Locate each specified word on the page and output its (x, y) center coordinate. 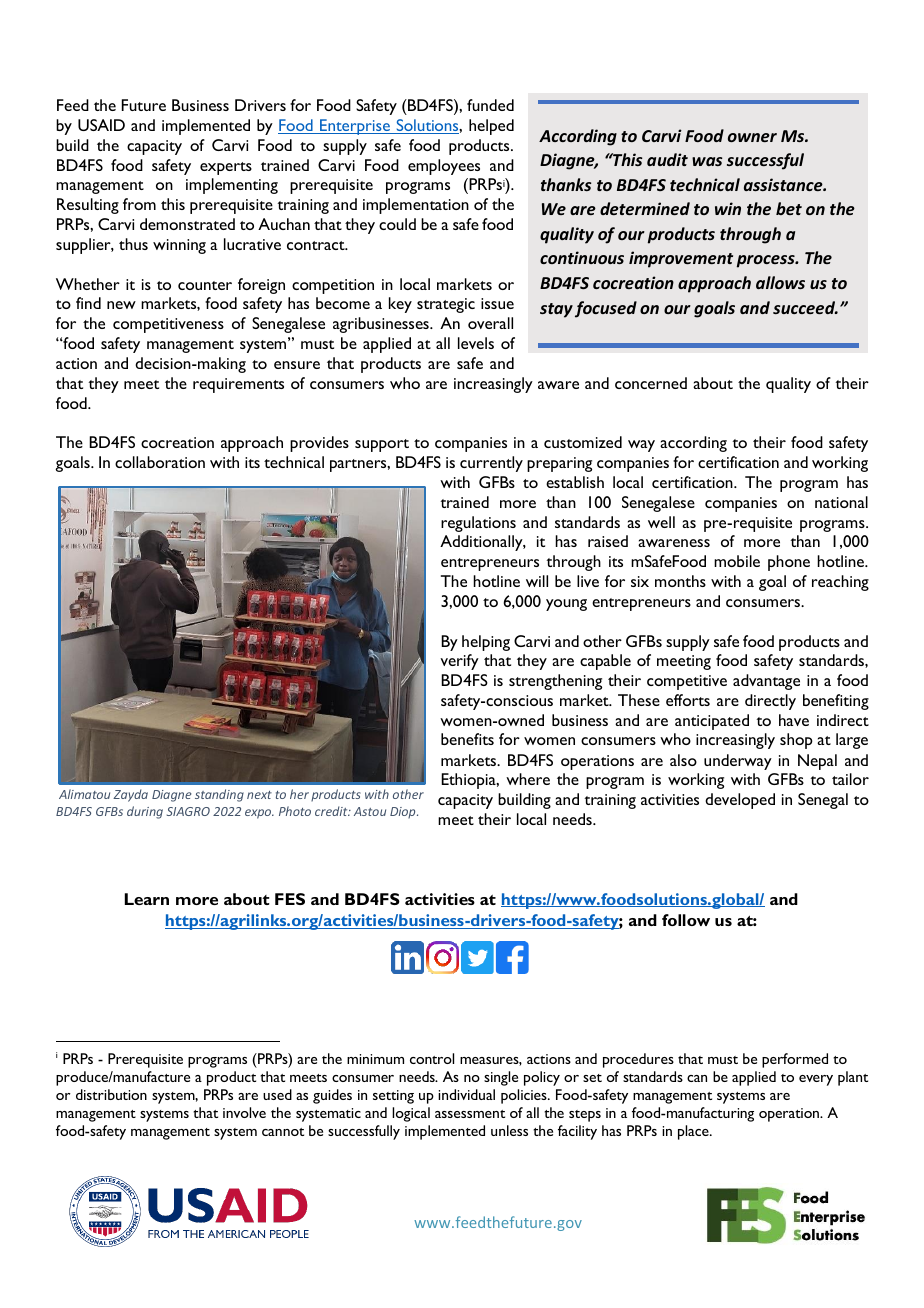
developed (740, 801)
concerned (651, 383)
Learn (147, 899)
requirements (238, 385)
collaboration (160, 462)
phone (789, 563)
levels (476, 343)
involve (244, 1112)
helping (486, 643)
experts (226, 168)
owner (752, 137)
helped (491, 127)
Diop (404, 813)
